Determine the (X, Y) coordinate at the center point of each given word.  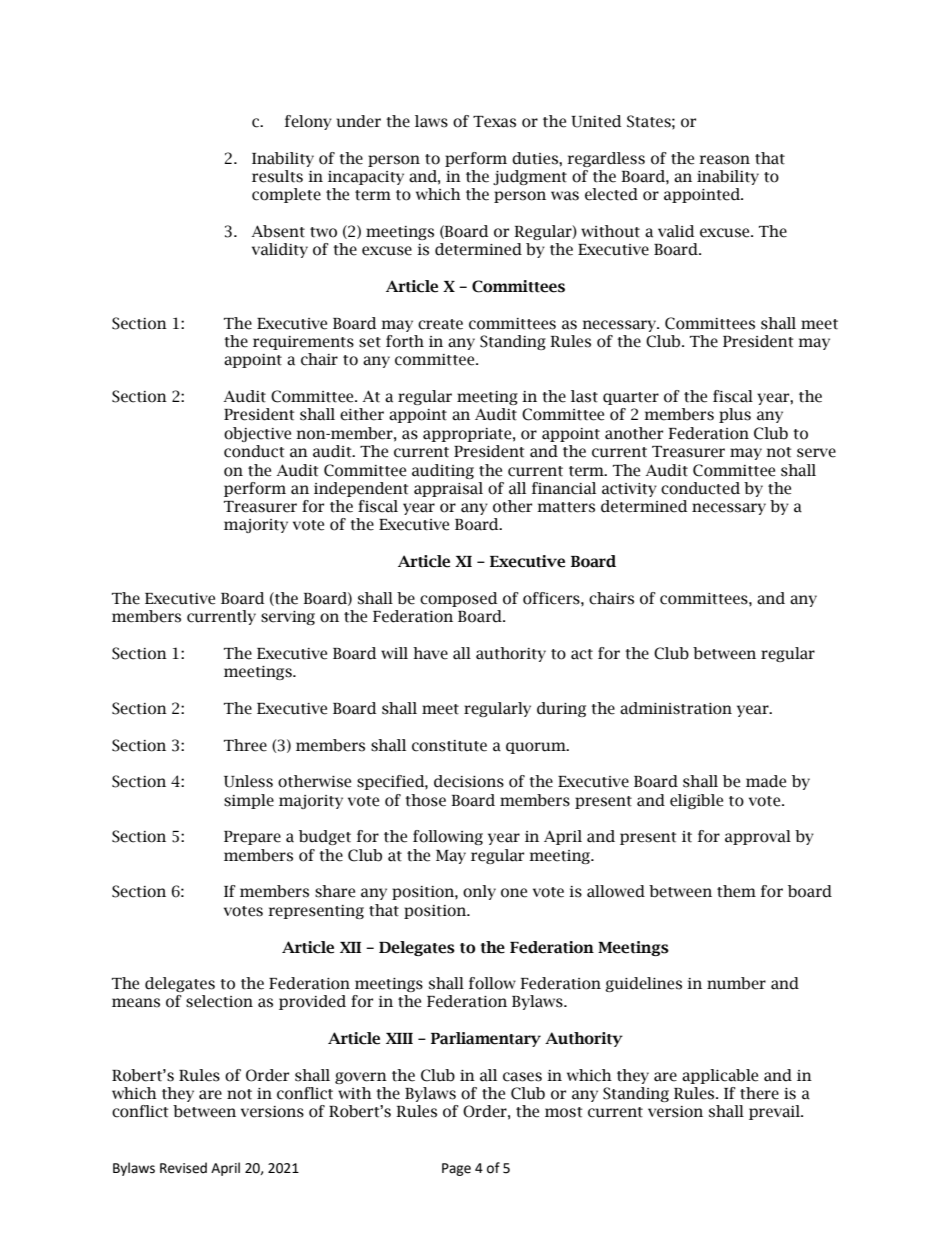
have (430, 653)
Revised (183, 1168)
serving (288, 618)
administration (676, 708)
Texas (494, 122)
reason (724, 160)
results (277, 176)
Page (456, 1169)
